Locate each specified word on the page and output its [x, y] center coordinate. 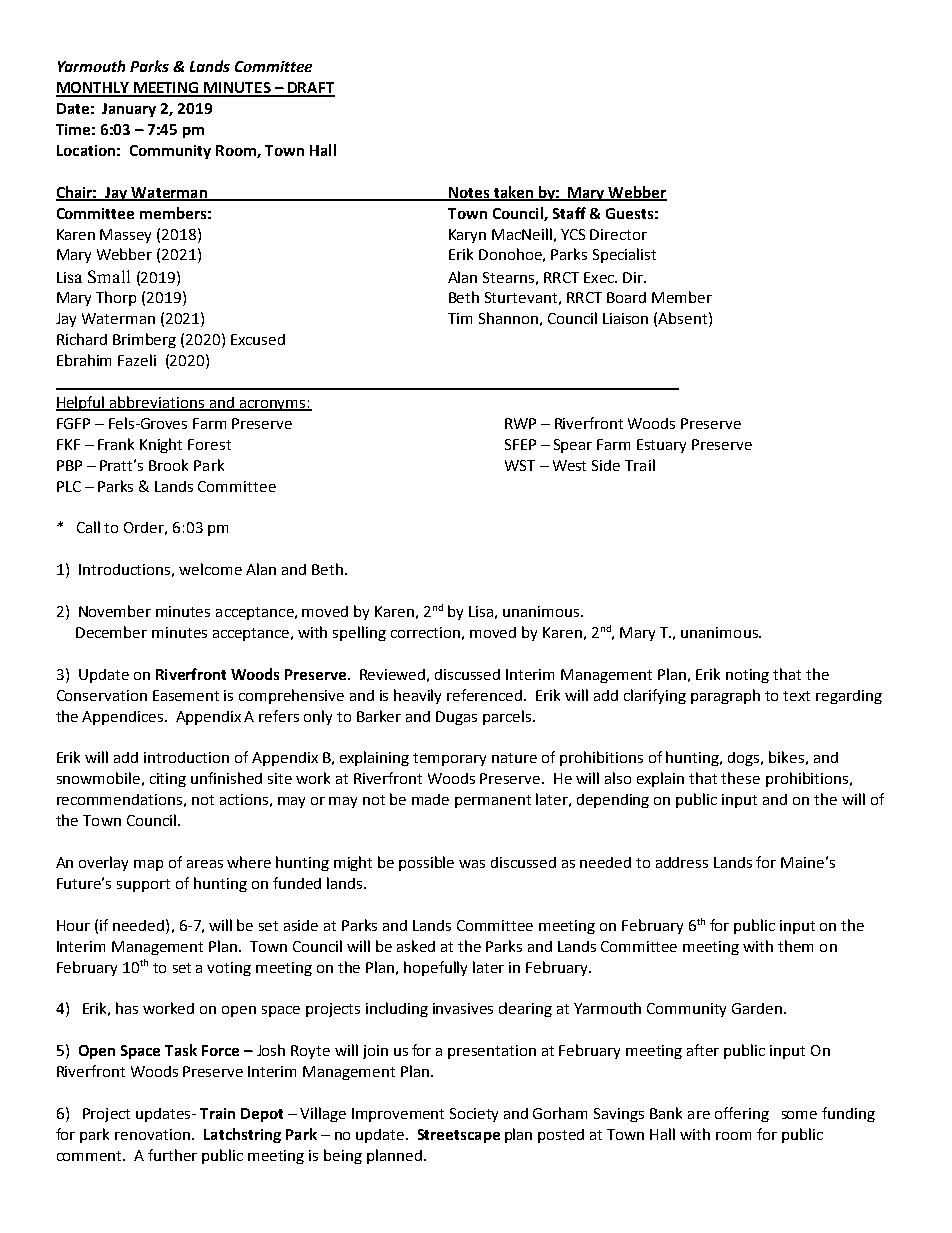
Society [474, 1115]
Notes [469, 193]
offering [742, 1114]
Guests [629, 213]
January [129, 110]
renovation [152, 1134]
